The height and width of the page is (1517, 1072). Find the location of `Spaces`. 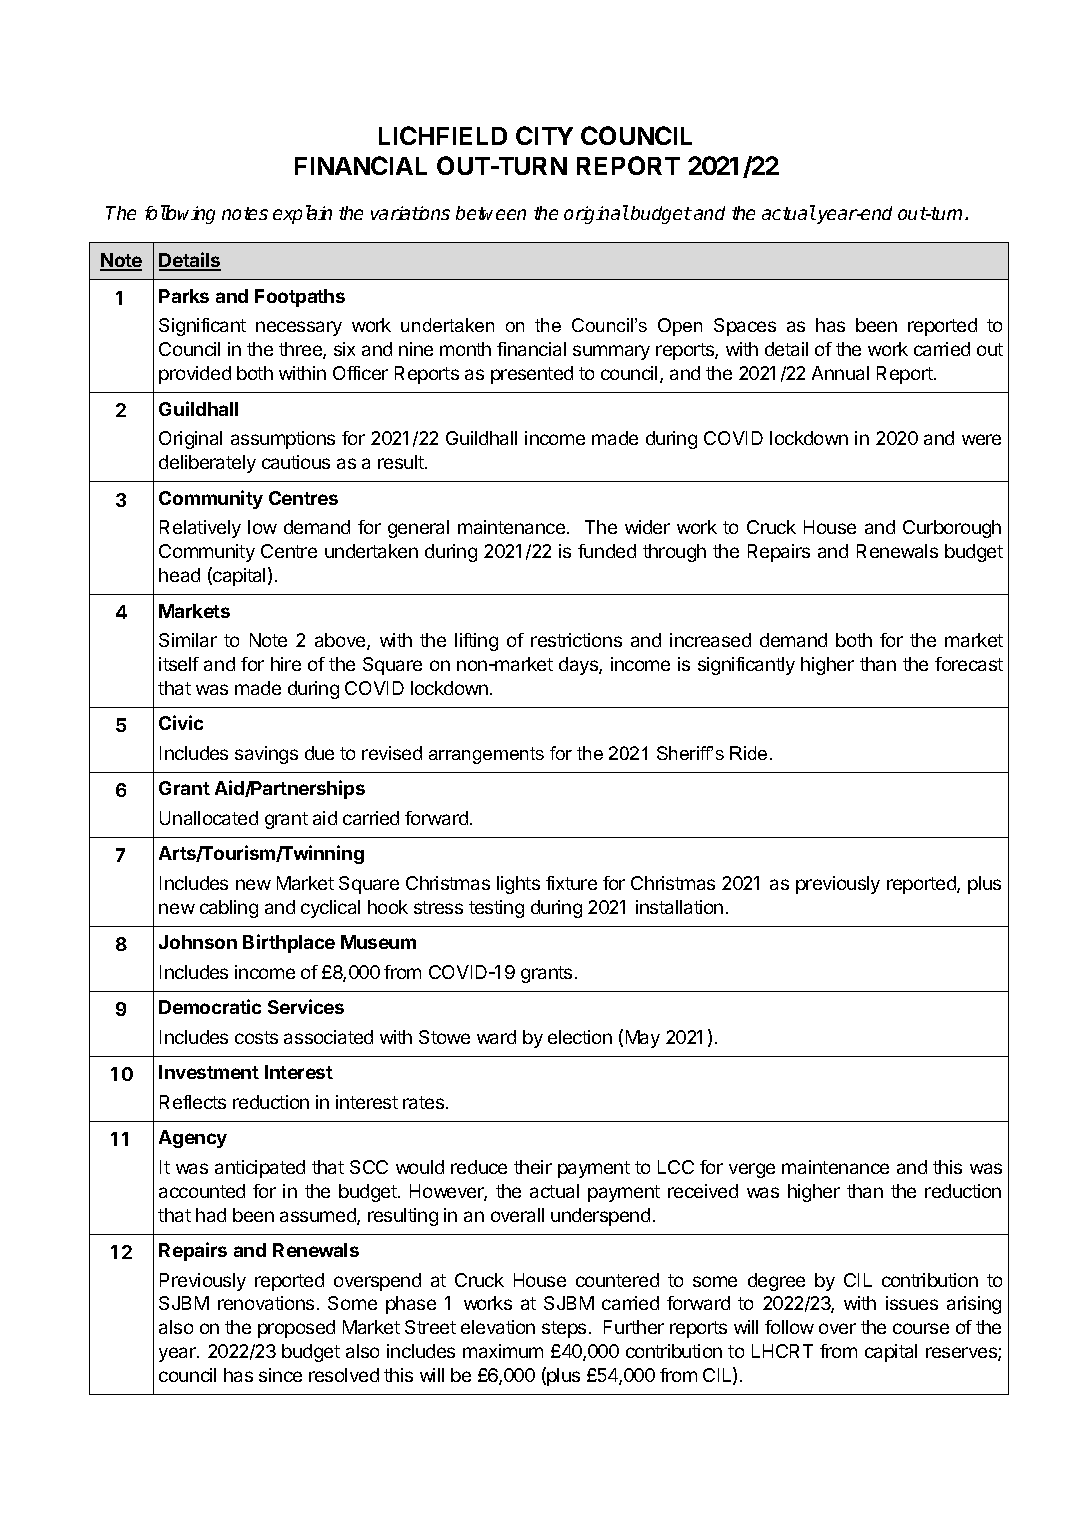

Spaces is located at coordinates (745, 327).
